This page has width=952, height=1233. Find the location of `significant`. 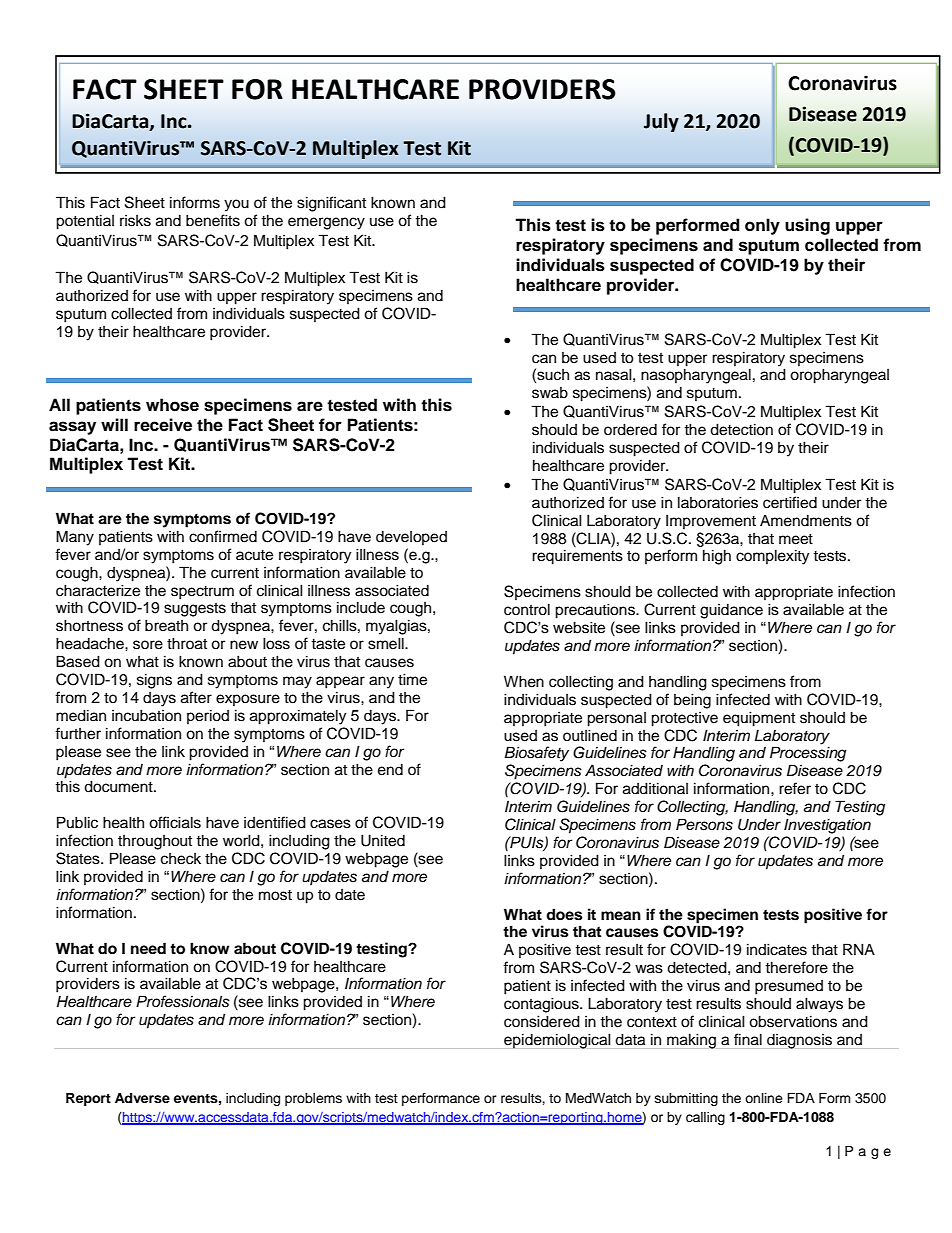

significant is located at coordinates (331, 204).
